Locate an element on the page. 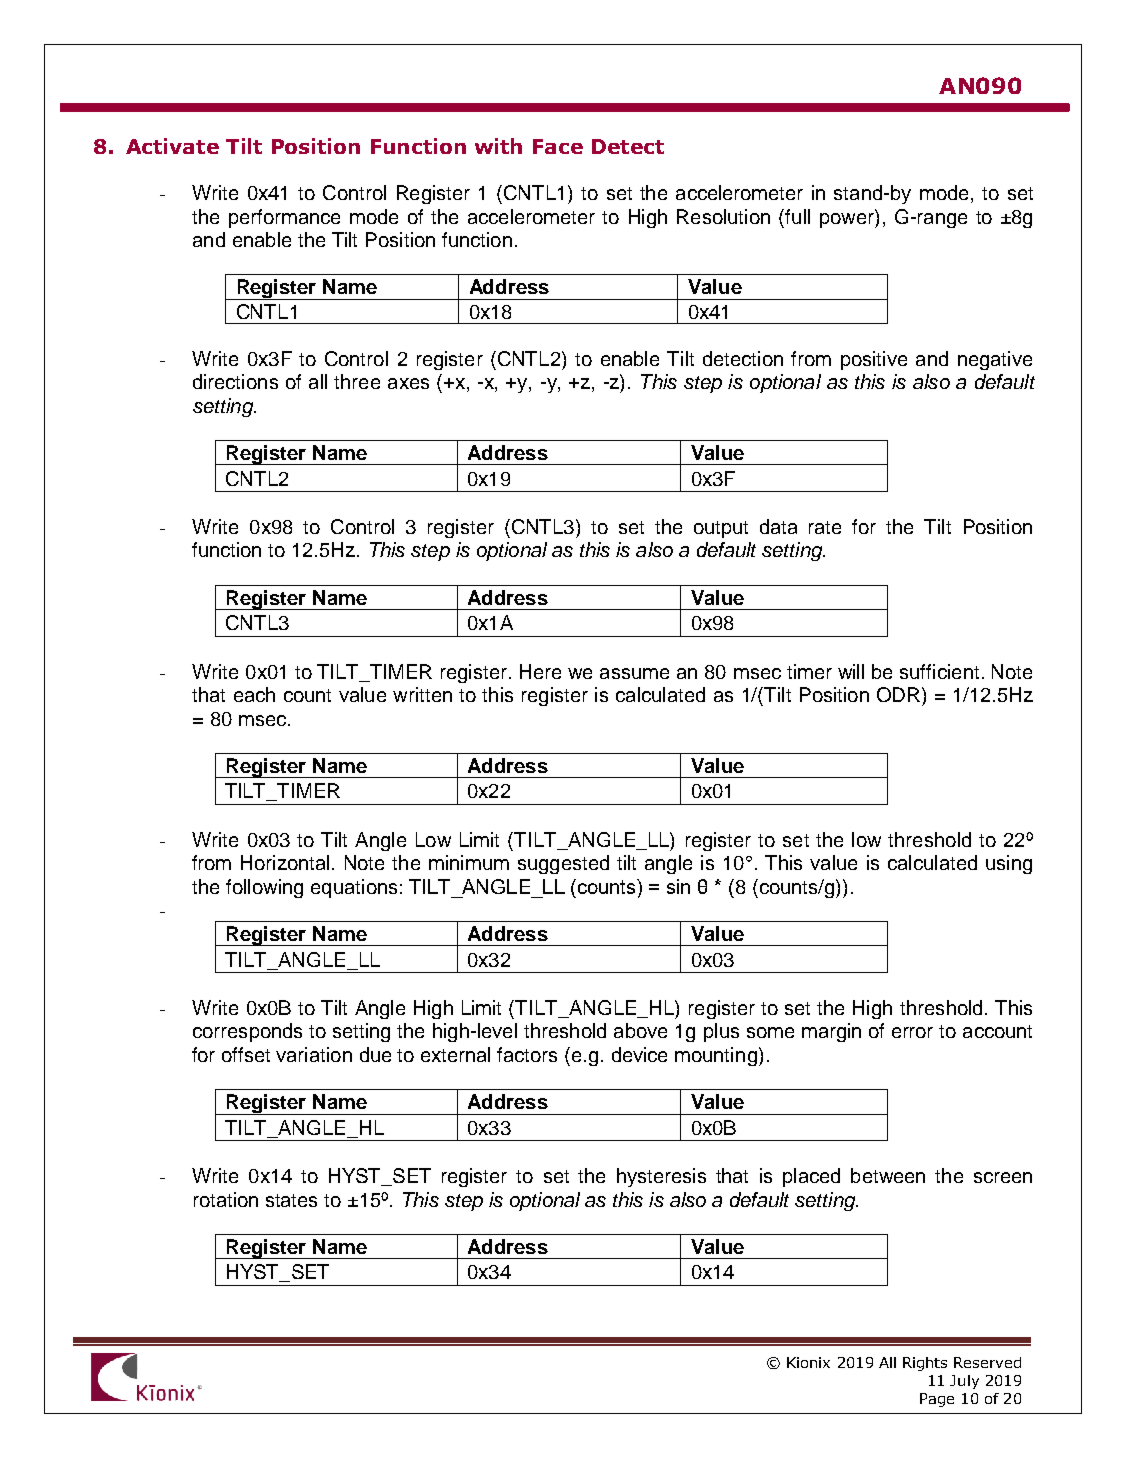  power is located at coordinates (848, 219).
